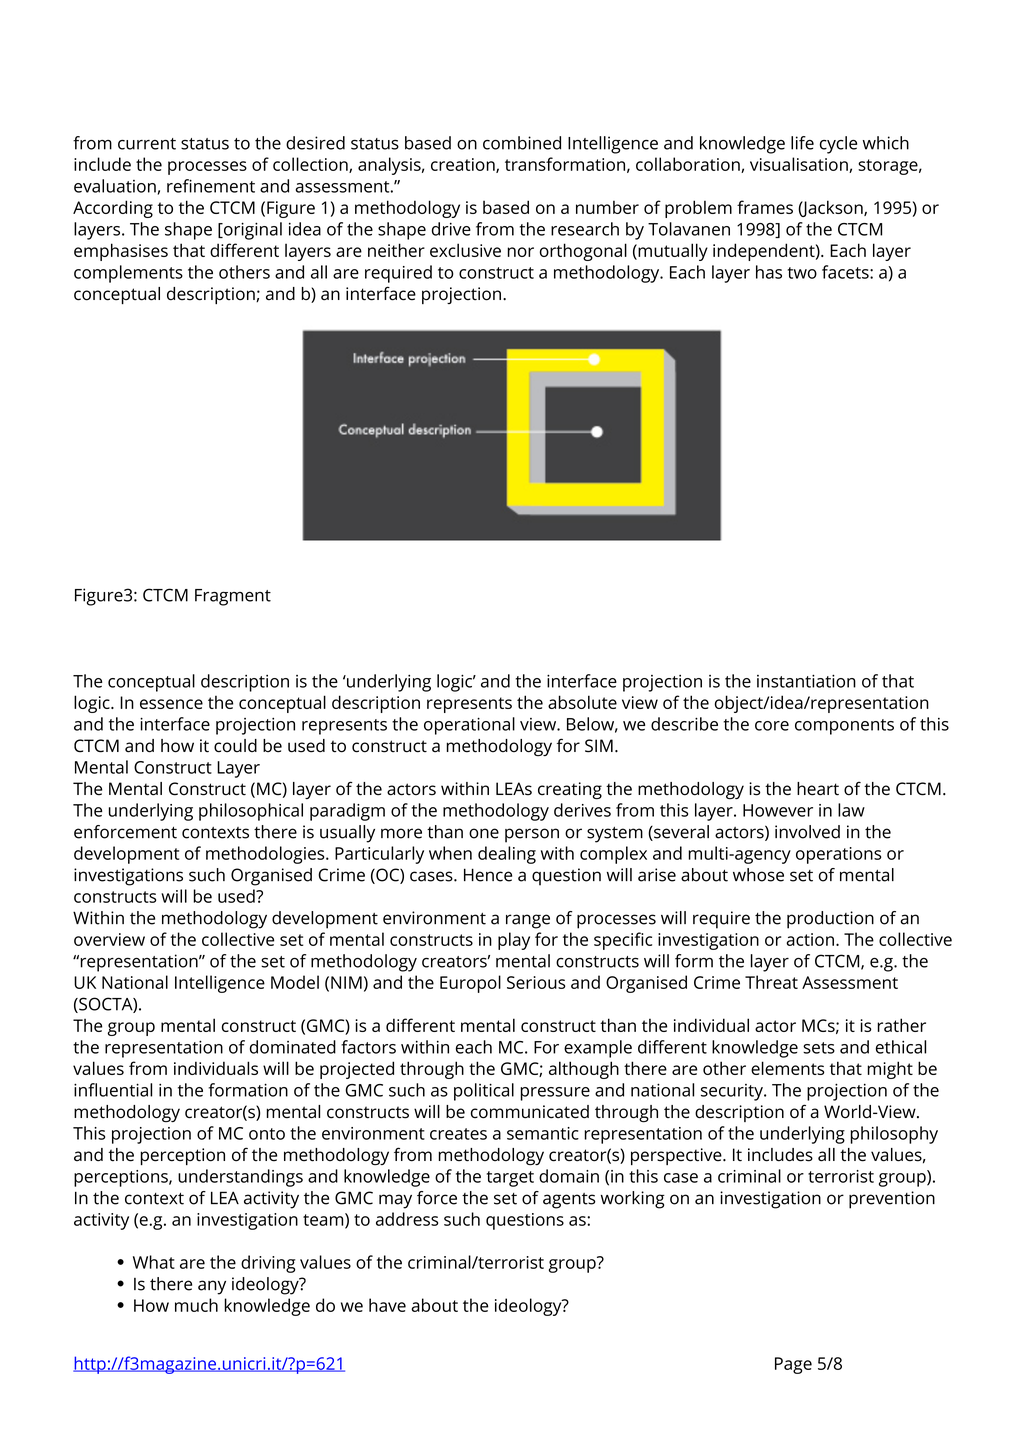 Image resolution: width=1026 pixels, height=1450 pixels. What do you see at coordinates (818, 789) in the screenshot?
I see `heart` at bounding box center [818, 789].
